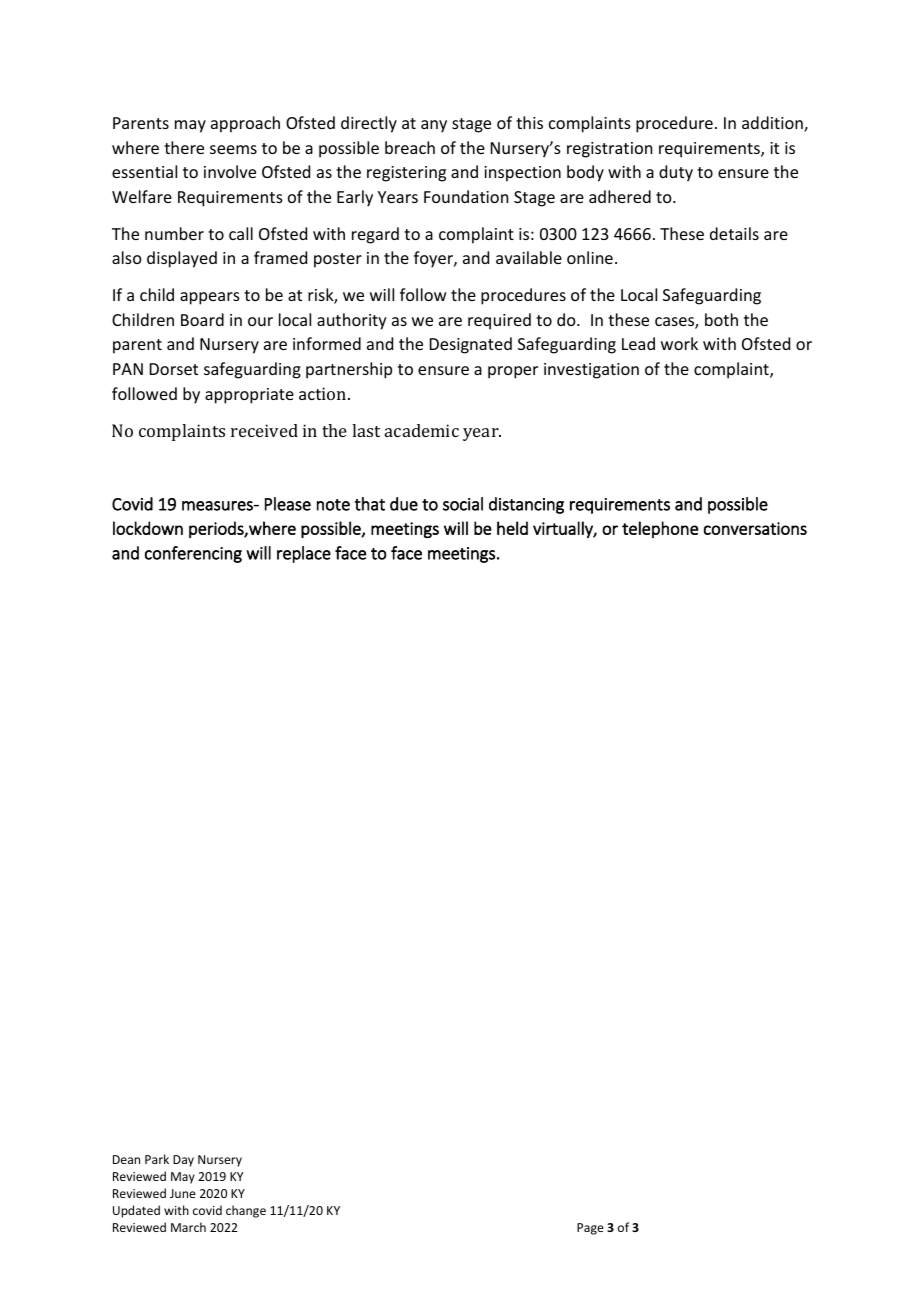  I want to click on telephone, so click(660, 529).
